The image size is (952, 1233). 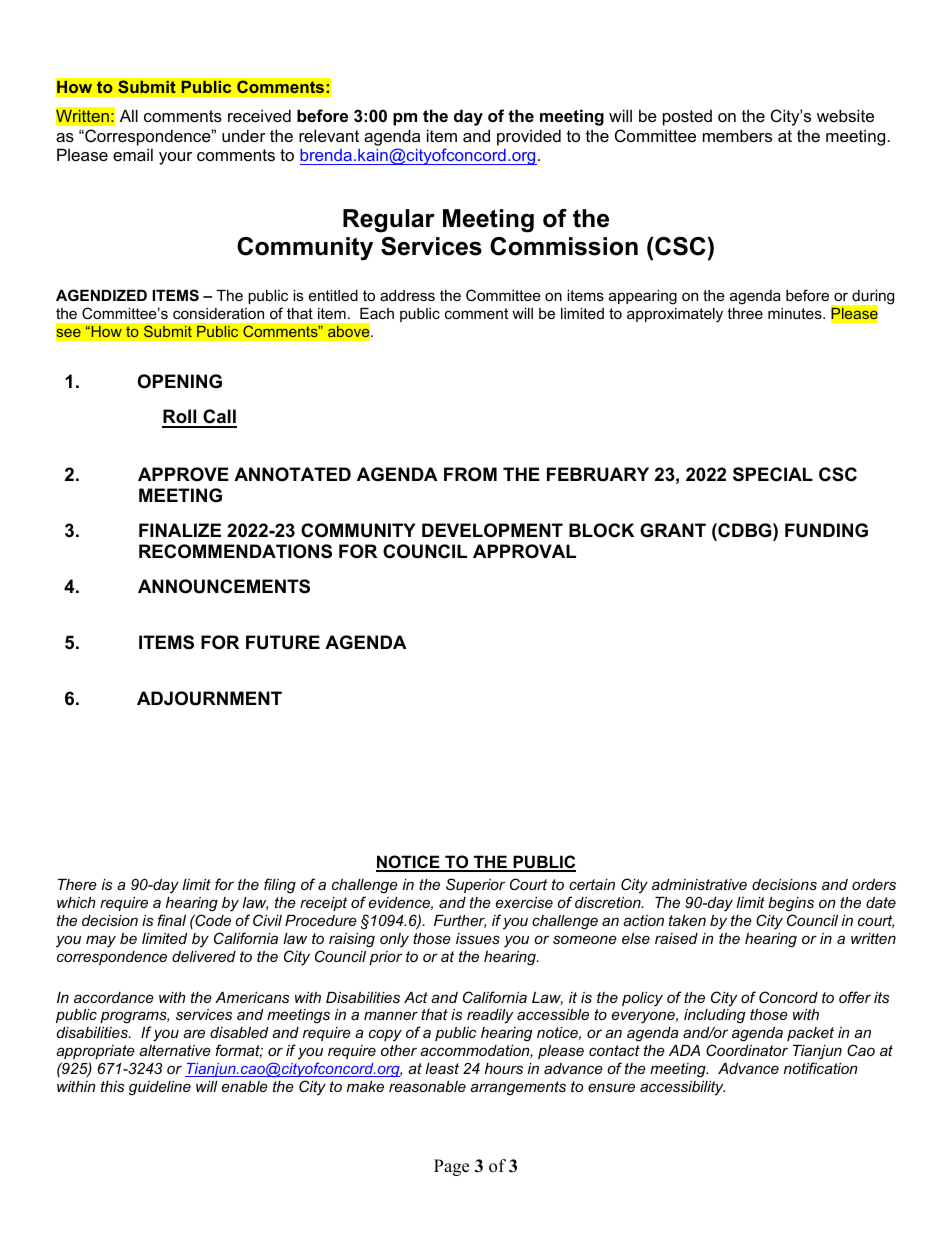 I want to click on FUNDING, so click(x=826, y=530).
